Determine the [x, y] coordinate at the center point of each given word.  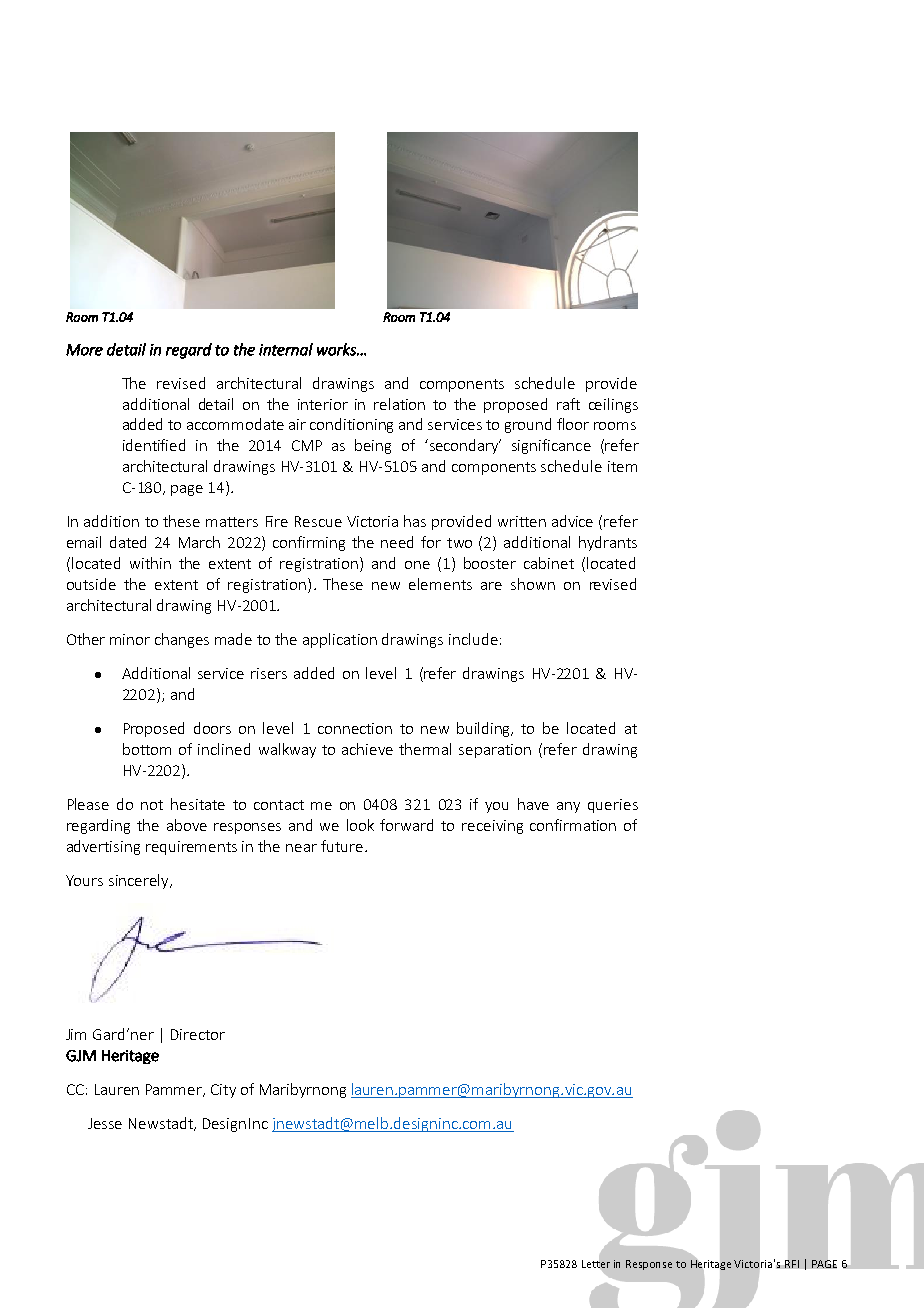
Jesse [105, 1123]
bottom [147, 749]
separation [495, 751]
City [223, 1091]
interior [323, 404]
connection [355, 728]
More [84, 350]
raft [568, 404]
